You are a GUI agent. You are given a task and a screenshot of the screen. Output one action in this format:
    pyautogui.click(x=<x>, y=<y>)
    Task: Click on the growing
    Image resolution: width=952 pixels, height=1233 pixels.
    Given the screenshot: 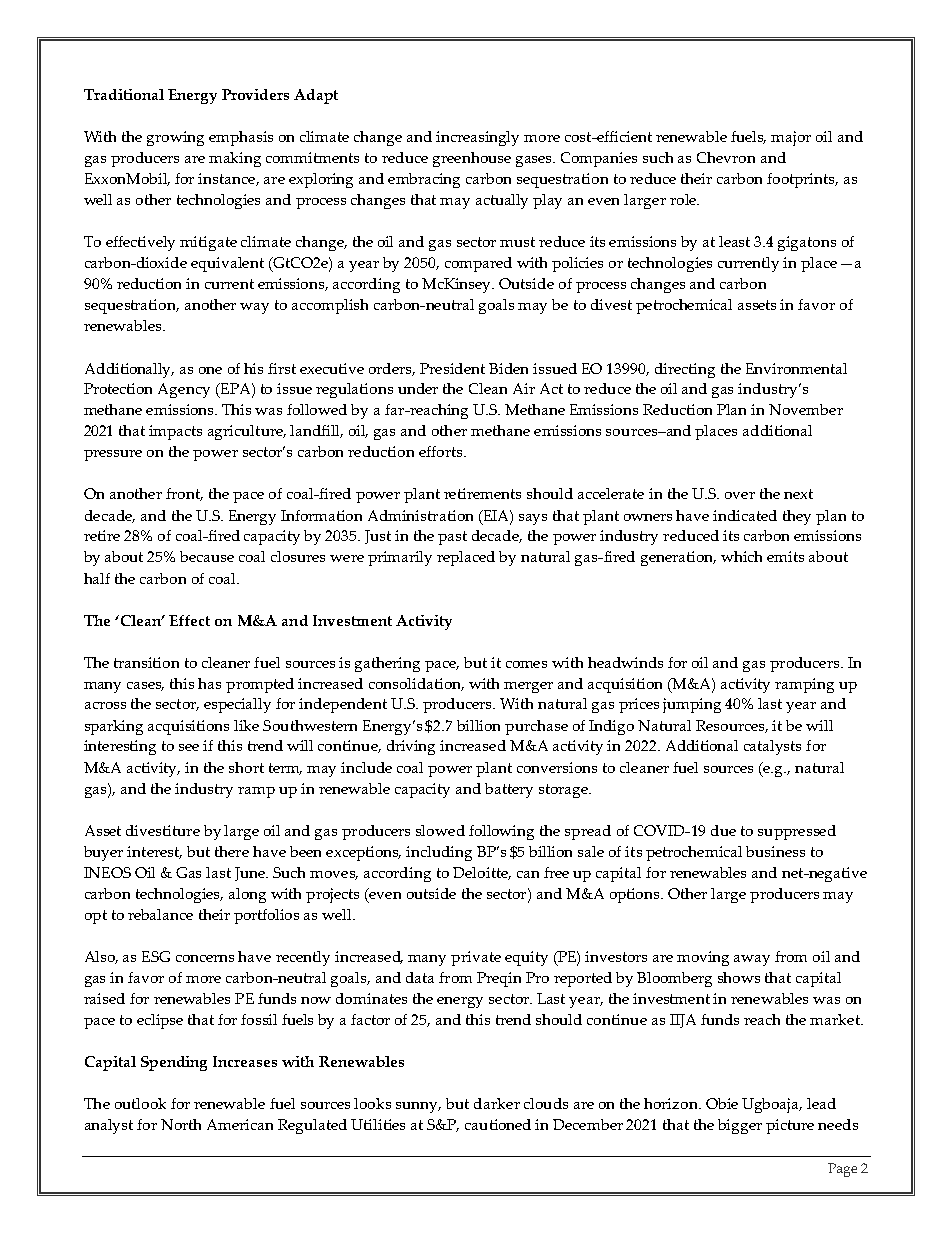 What is the action you would take?
    pyautogui.click(x=175, y=138)
